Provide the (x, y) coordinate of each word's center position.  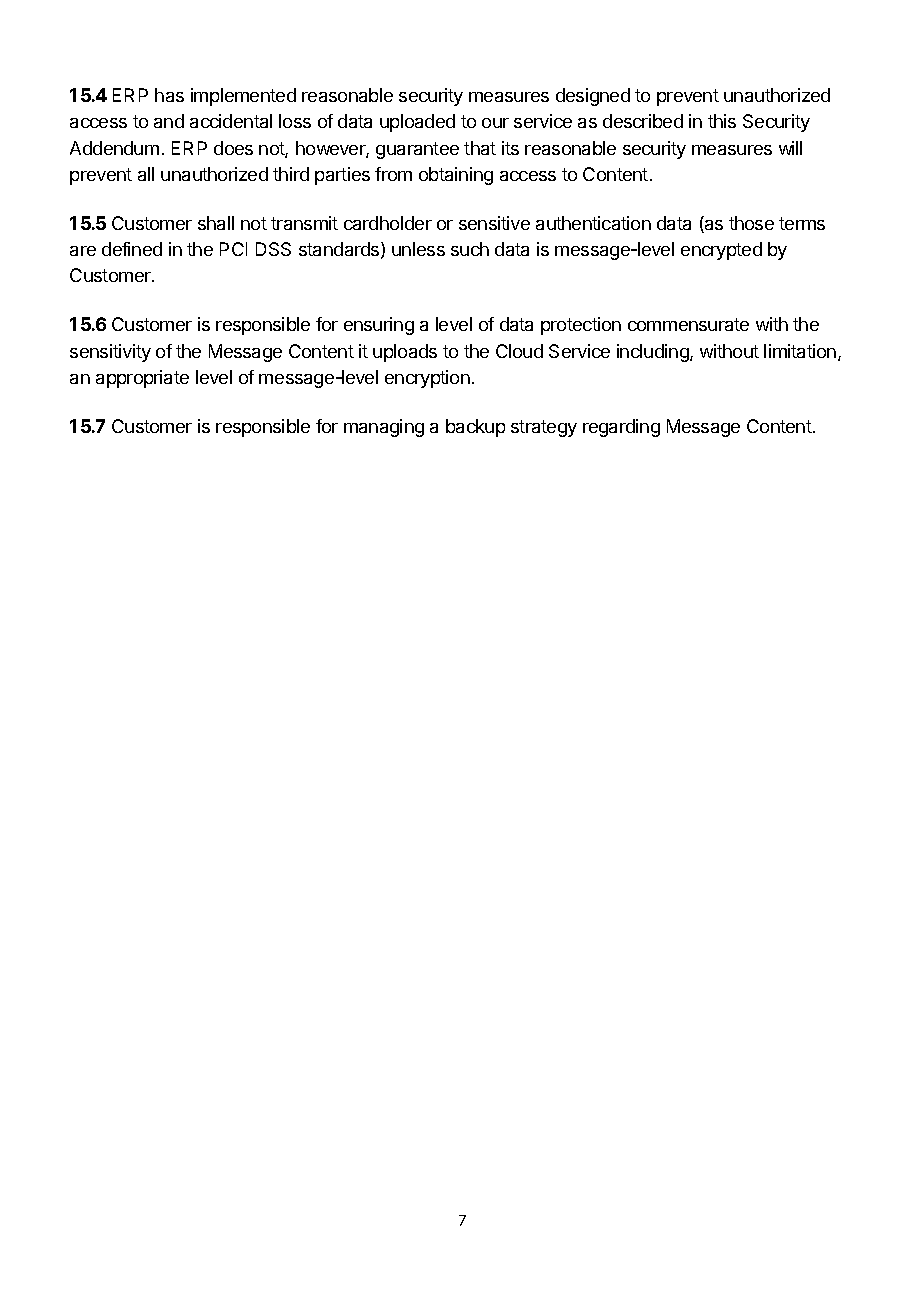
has (169, 95)
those (751, 223)
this (722, 121)
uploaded (417, 123)
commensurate (688, 324)
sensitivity (110, 353)
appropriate (142, 379)
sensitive (494, 223)
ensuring (379, 326)
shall (216, 223)
